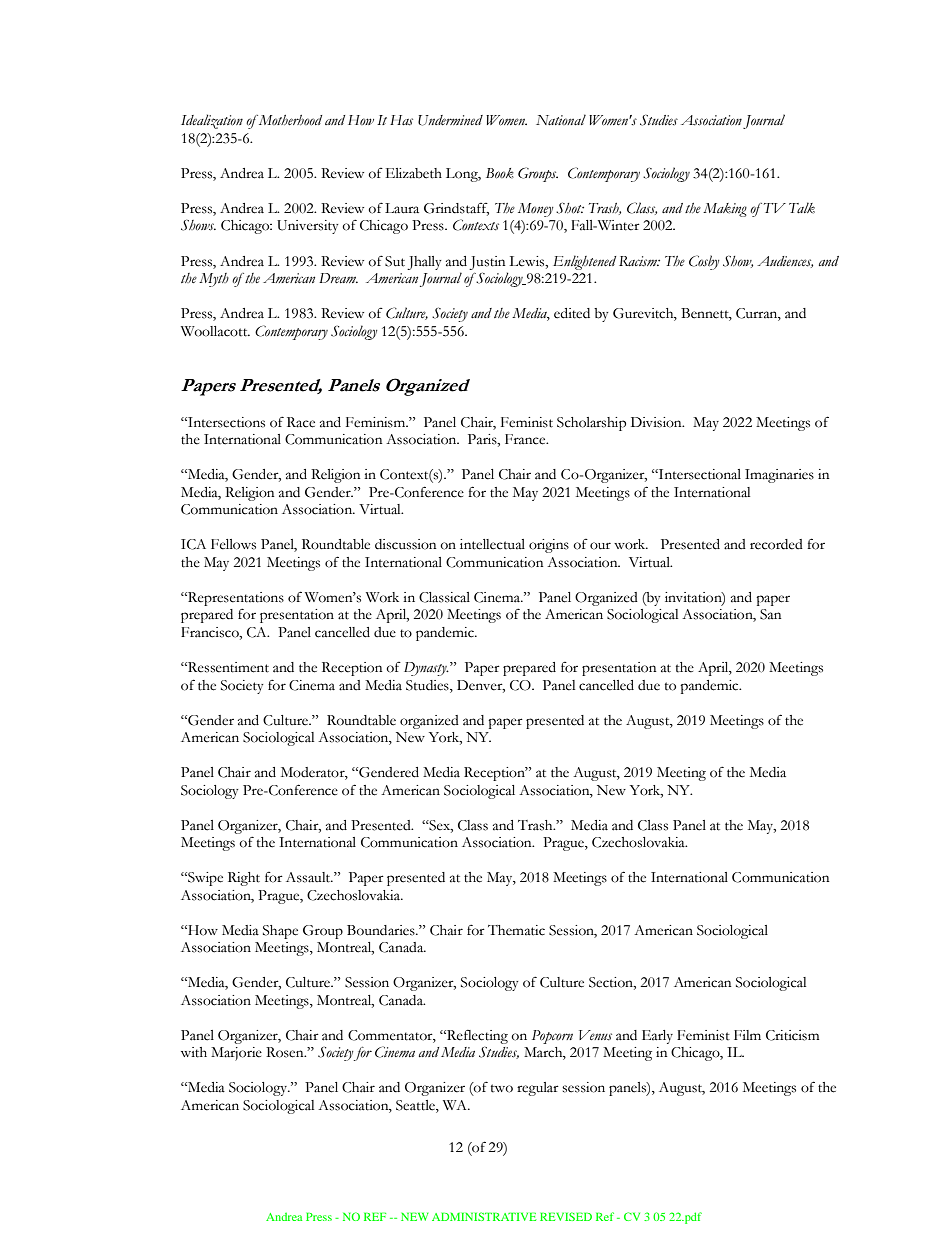 The height and width of the page is (1233, 952). What do you see at coordinates (286, 1052) in the page?
I see `Rosen` at bounding box center [286, 1052].
